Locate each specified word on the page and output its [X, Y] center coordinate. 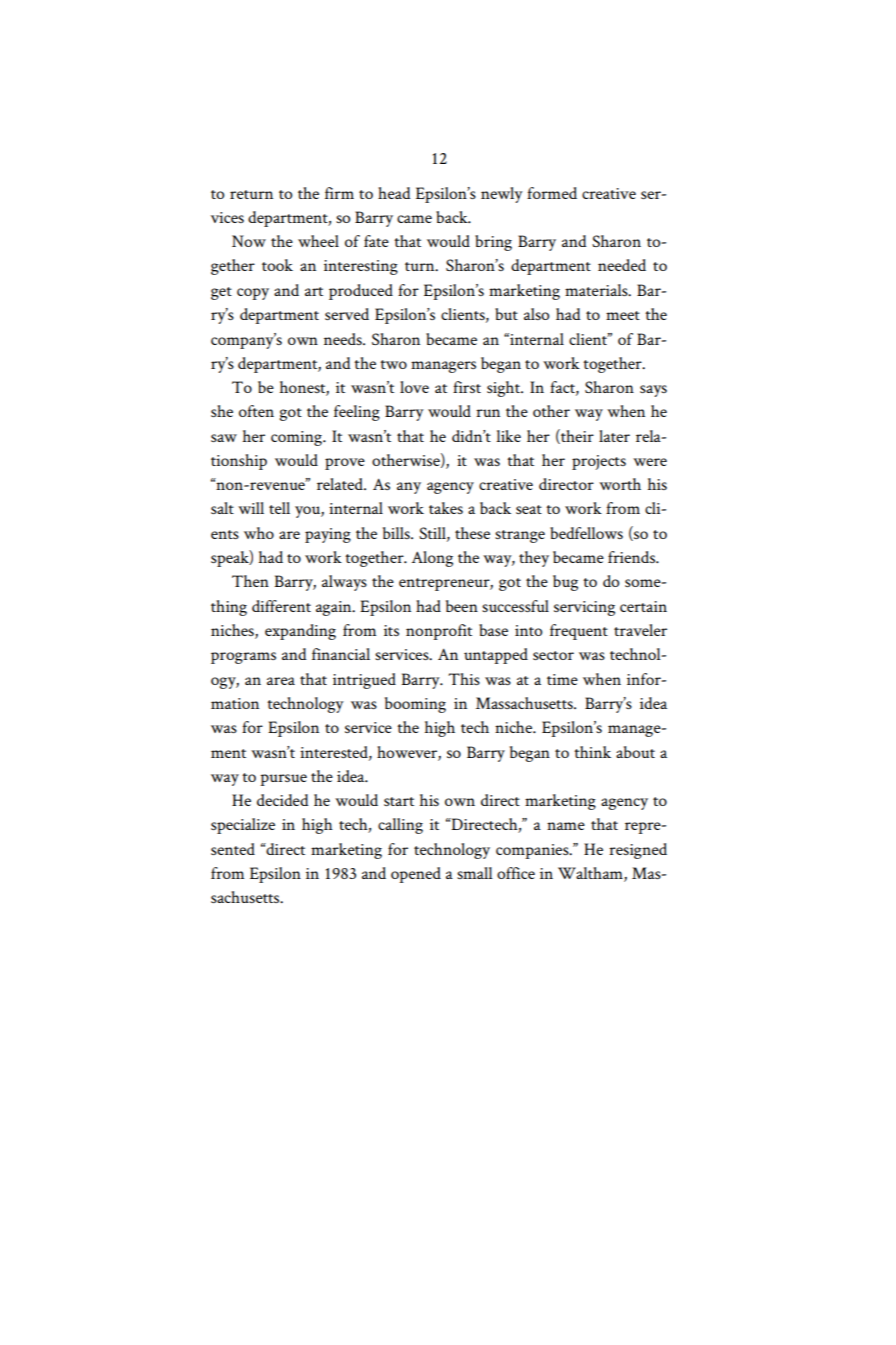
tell [279, 508]
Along [432, 559]
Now [249, 241]
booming [415, 705]
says [653, 391]
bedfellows [586, 533]
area [281, 681]
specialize [243, 826]
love [414, 387]
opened [416, 875]
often [256, 411]
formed [552, 193]
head [394, 193]
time [562, 679]
